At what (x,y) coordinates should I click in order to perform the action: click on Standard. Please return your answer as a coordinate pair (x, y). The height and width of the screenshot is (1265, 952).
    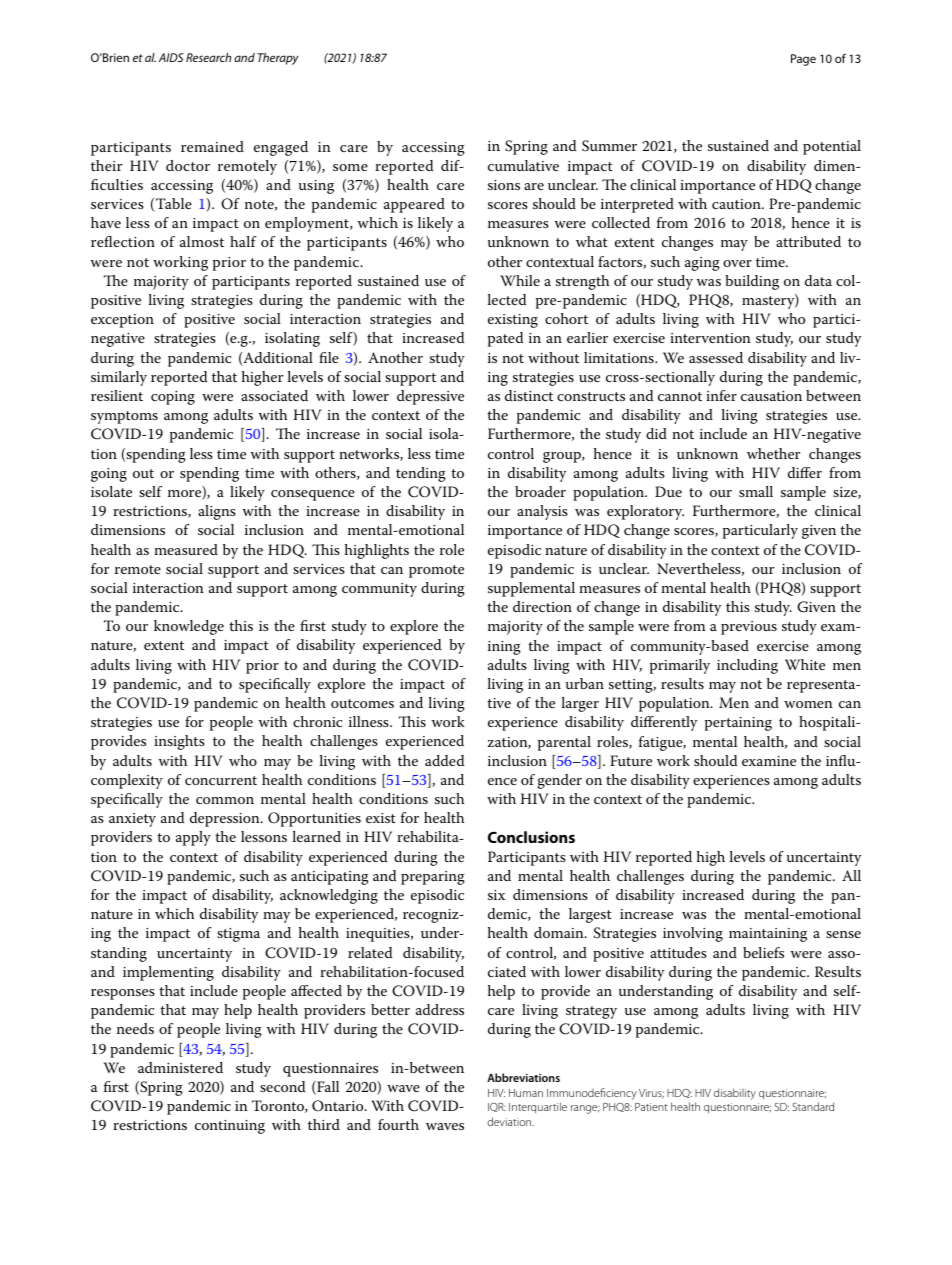
    Looking at the image, I should click on (813, 1106).
